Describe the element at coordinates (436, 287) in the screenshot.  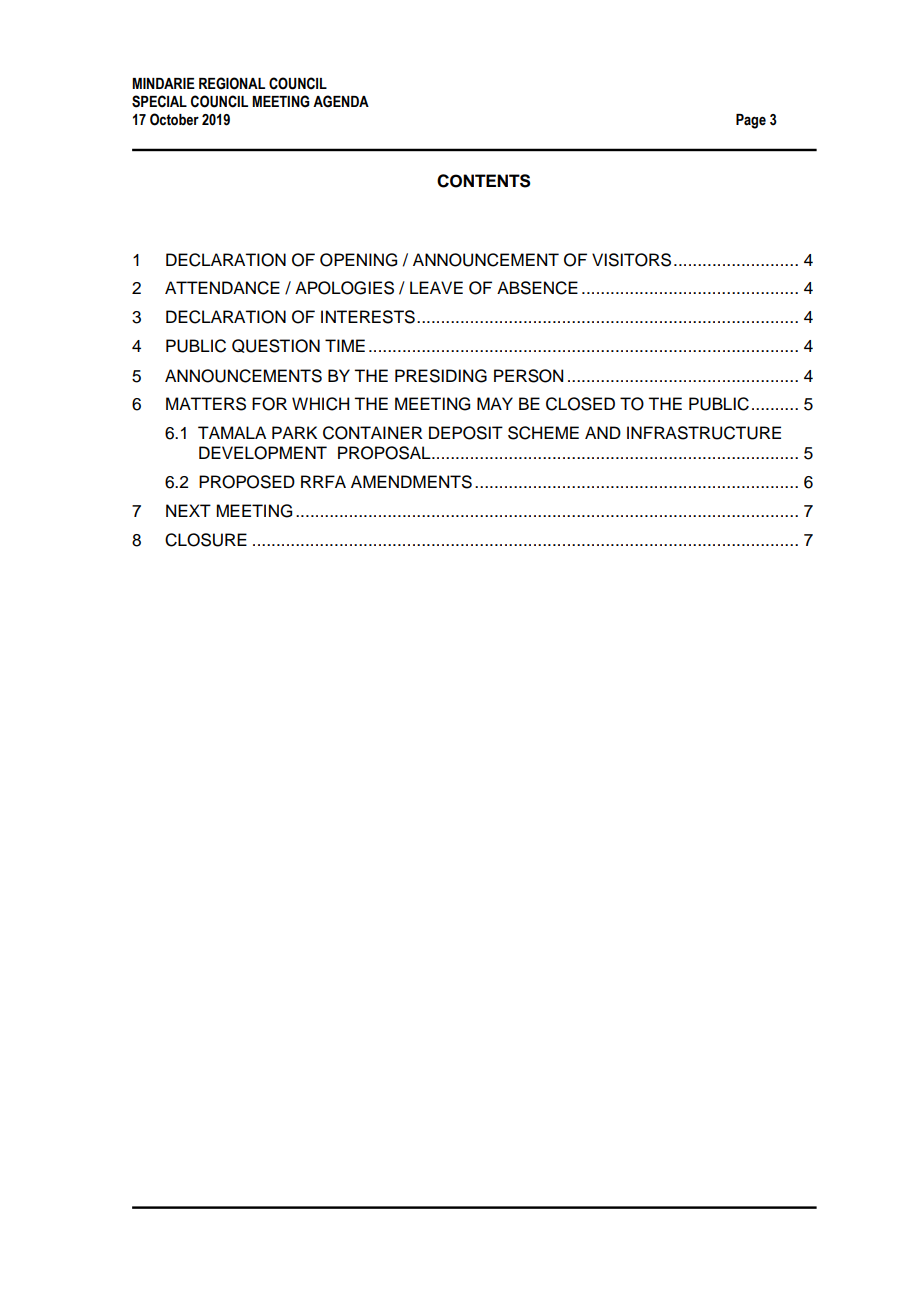
I see `LEAVE` at that location.
